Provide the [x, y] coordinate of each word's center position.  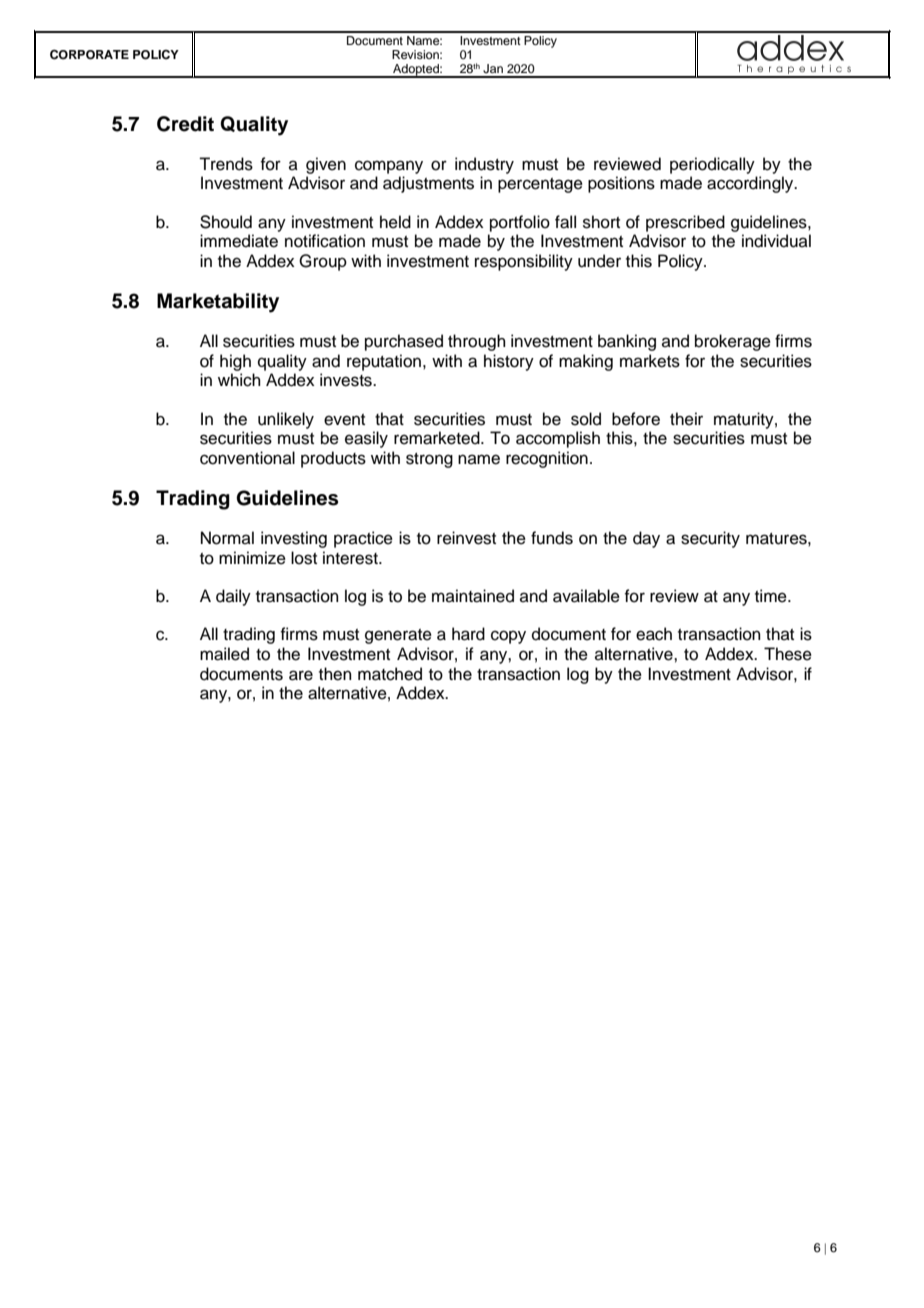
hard [468, 634]
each [654, 634]
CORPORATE [89, 55]
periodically [712, 165]
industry [484, 165]
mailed [224, 654]
